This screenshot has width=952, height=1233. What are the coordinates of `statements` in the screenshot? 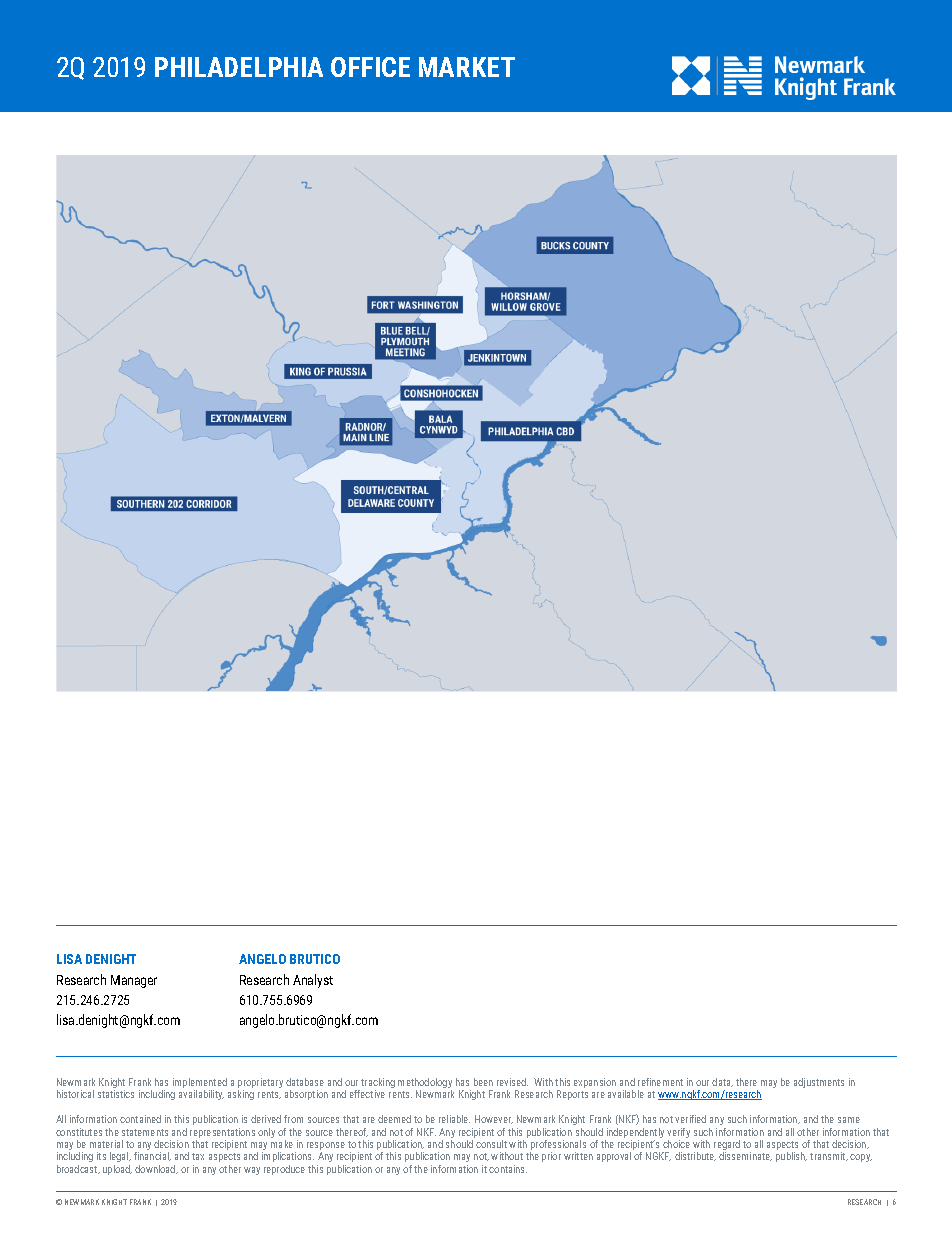 It's located at (145, 1132).
